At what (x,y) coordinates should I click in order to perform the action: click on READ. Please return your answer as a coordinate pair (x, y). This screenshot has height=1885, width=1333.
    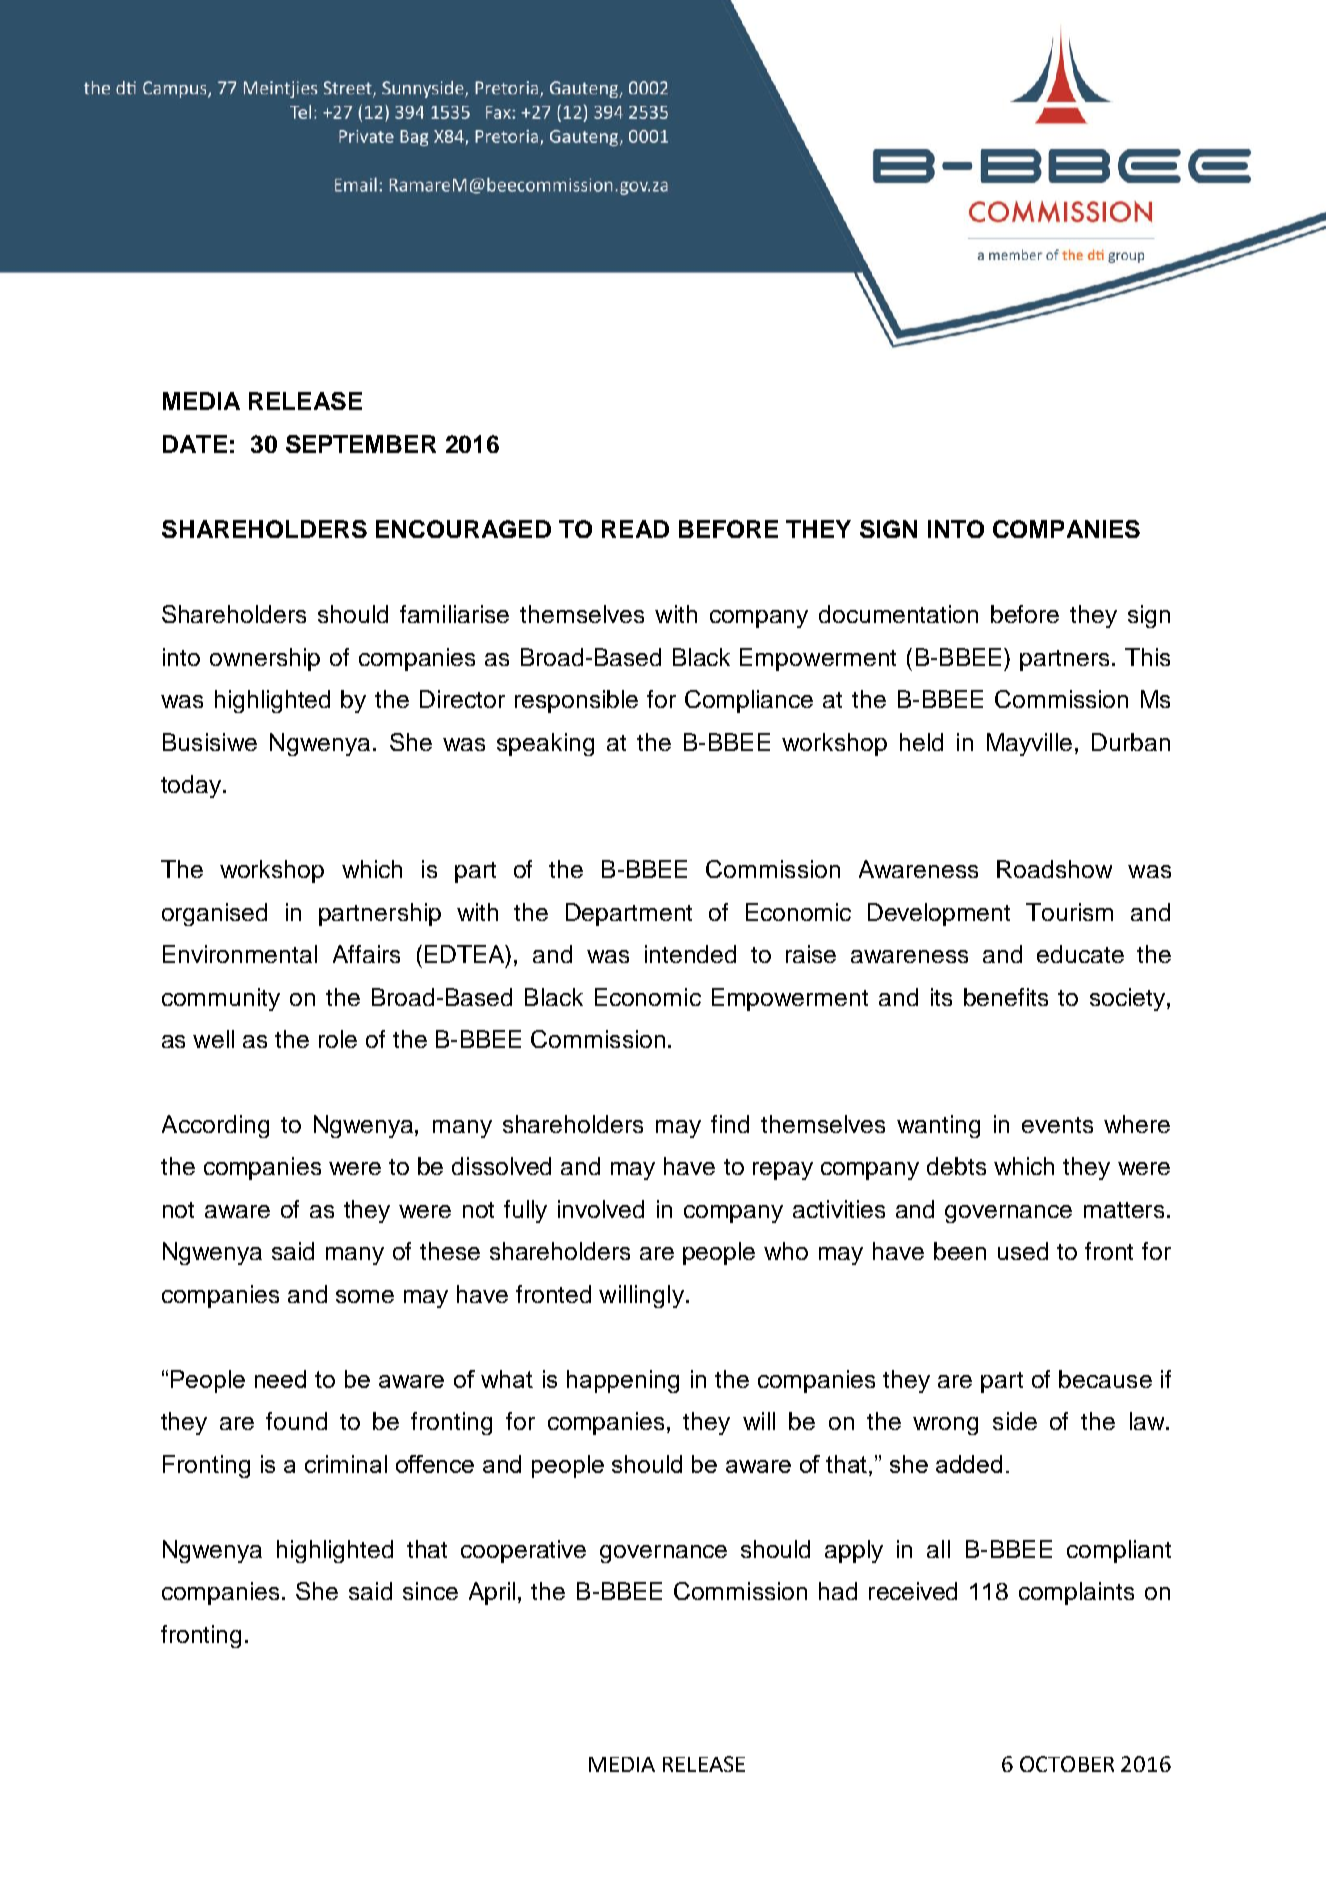
    Looking at the image, I should click on (635, 529).
